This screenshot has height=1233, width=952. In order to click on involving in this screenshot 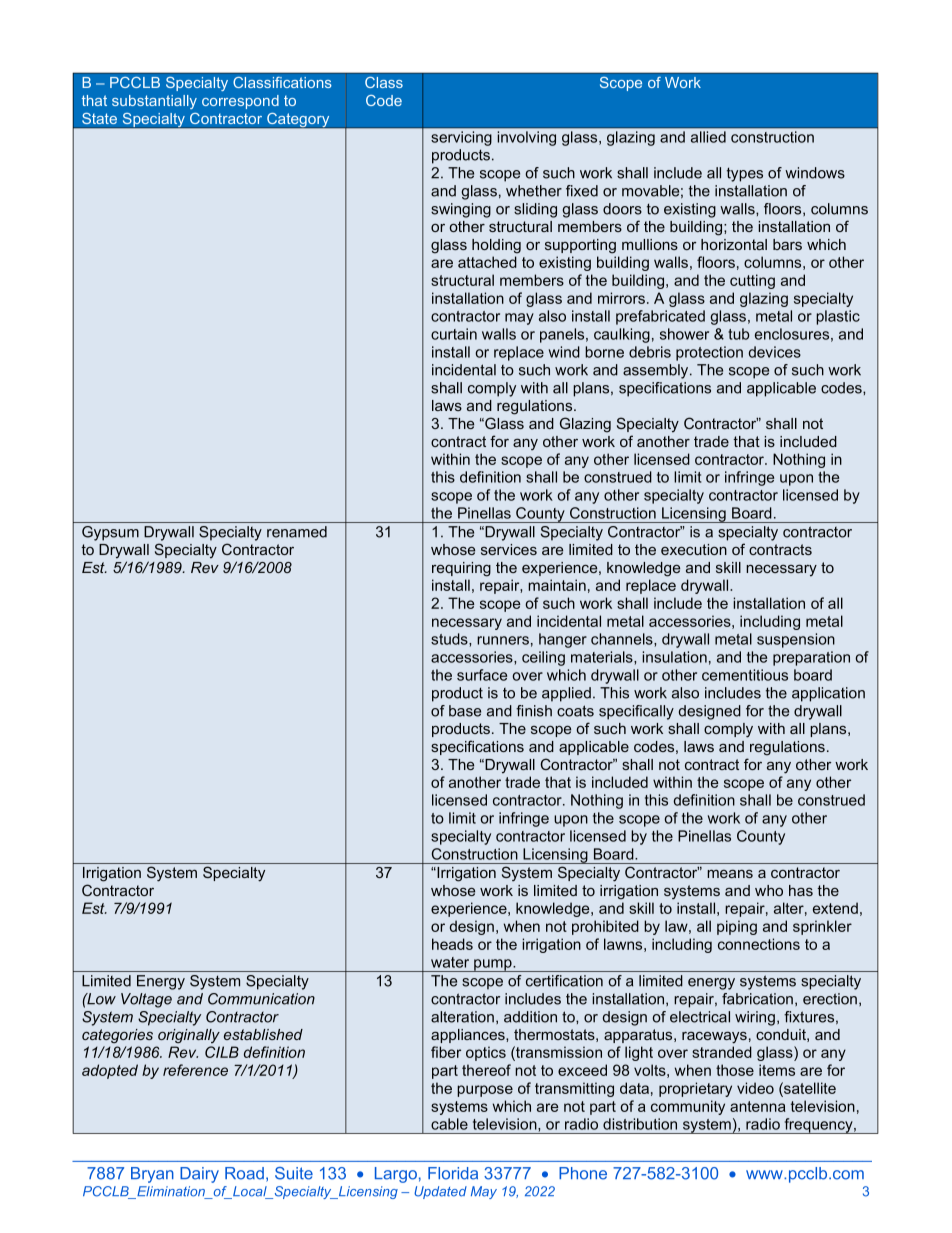, I will do `click(527, 138)`.
